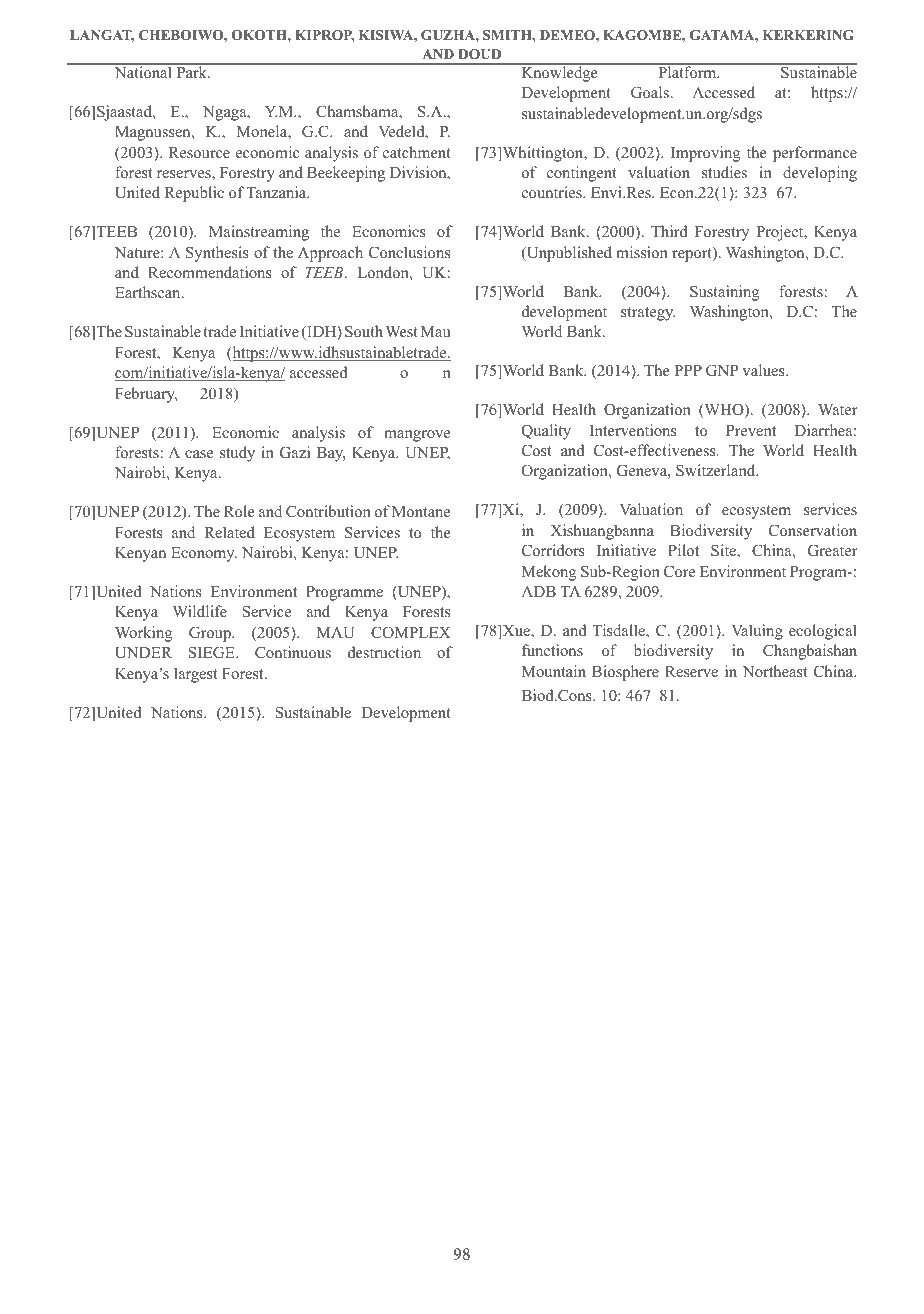 The image size is (924, 1314). I want to click on Third, so click(669, 231).
